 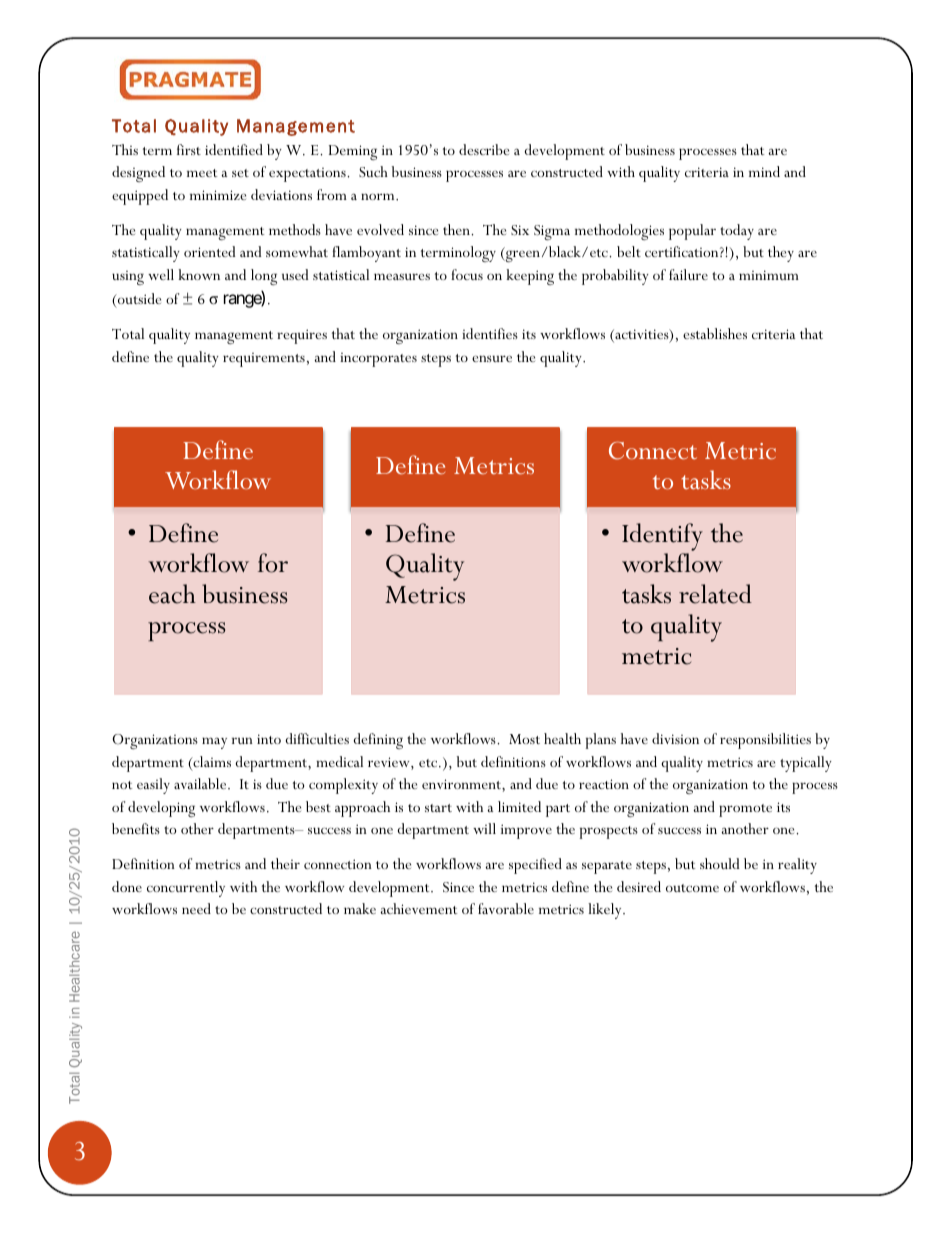 I want to click on each, so click(x=172, y=594).
